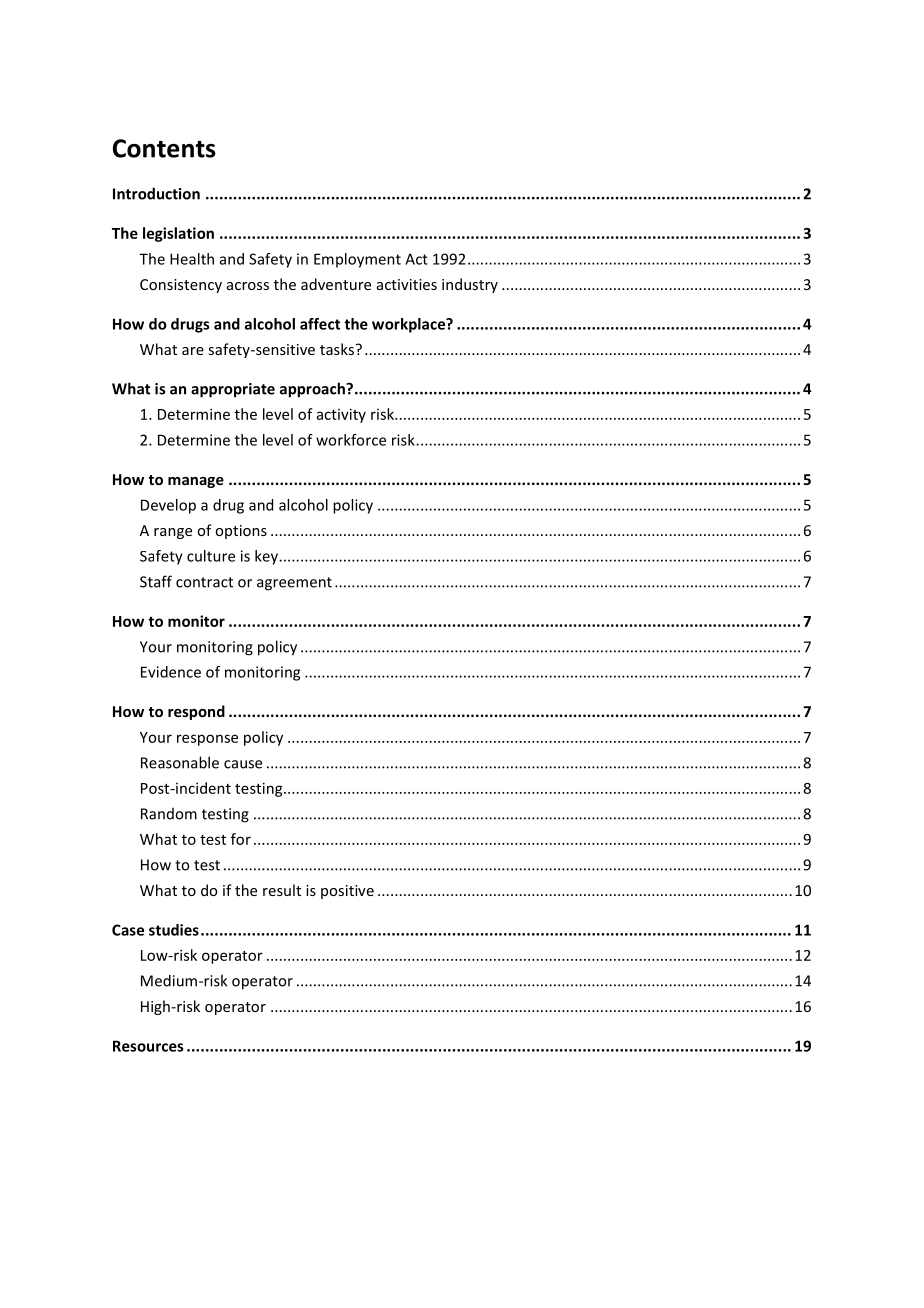  Describe the element at coordinates (196, 712) in the document. I see `respond` at that location.
